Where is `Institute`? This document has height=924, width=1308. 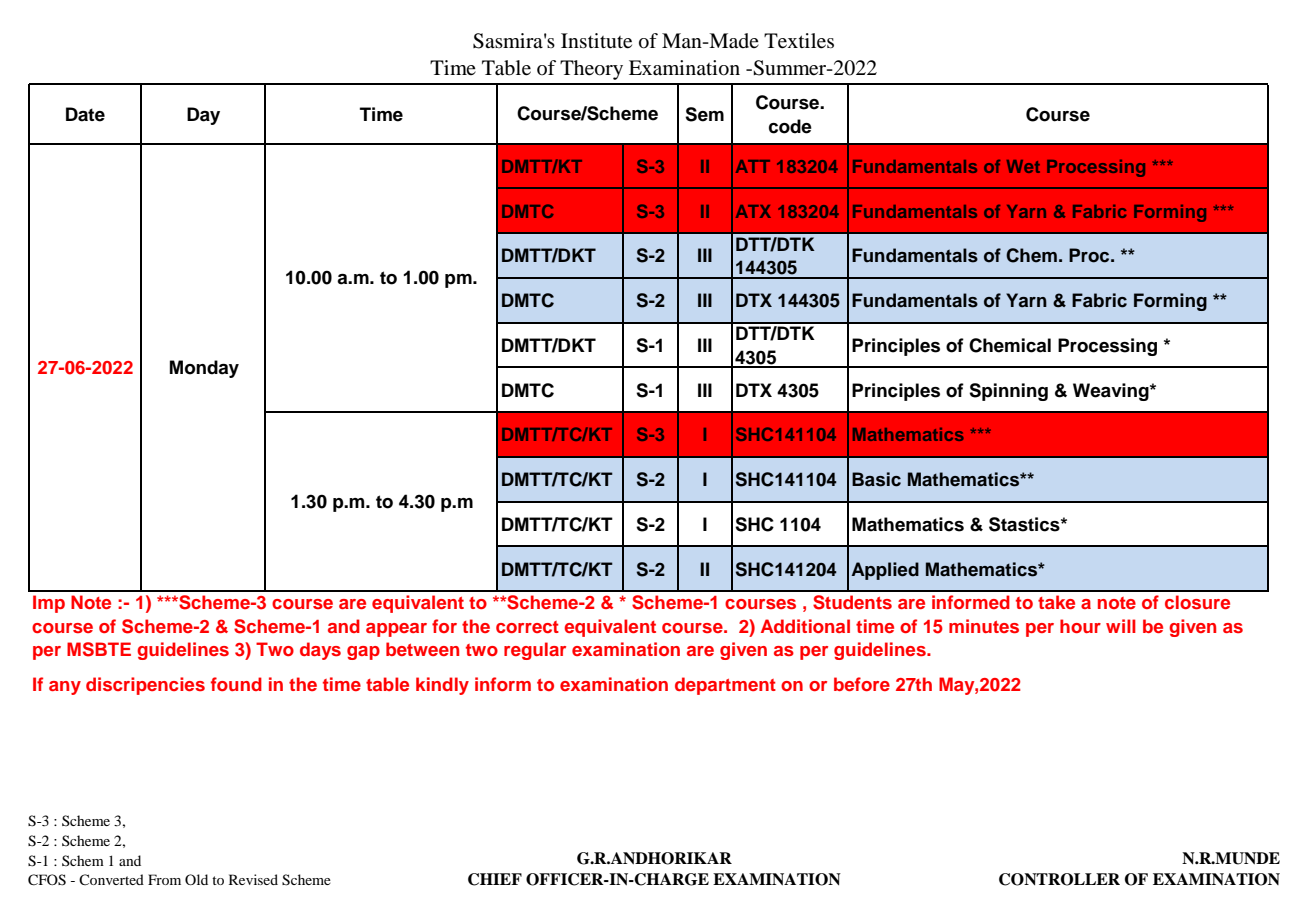 Institute is located at coordinates (596, 41).
